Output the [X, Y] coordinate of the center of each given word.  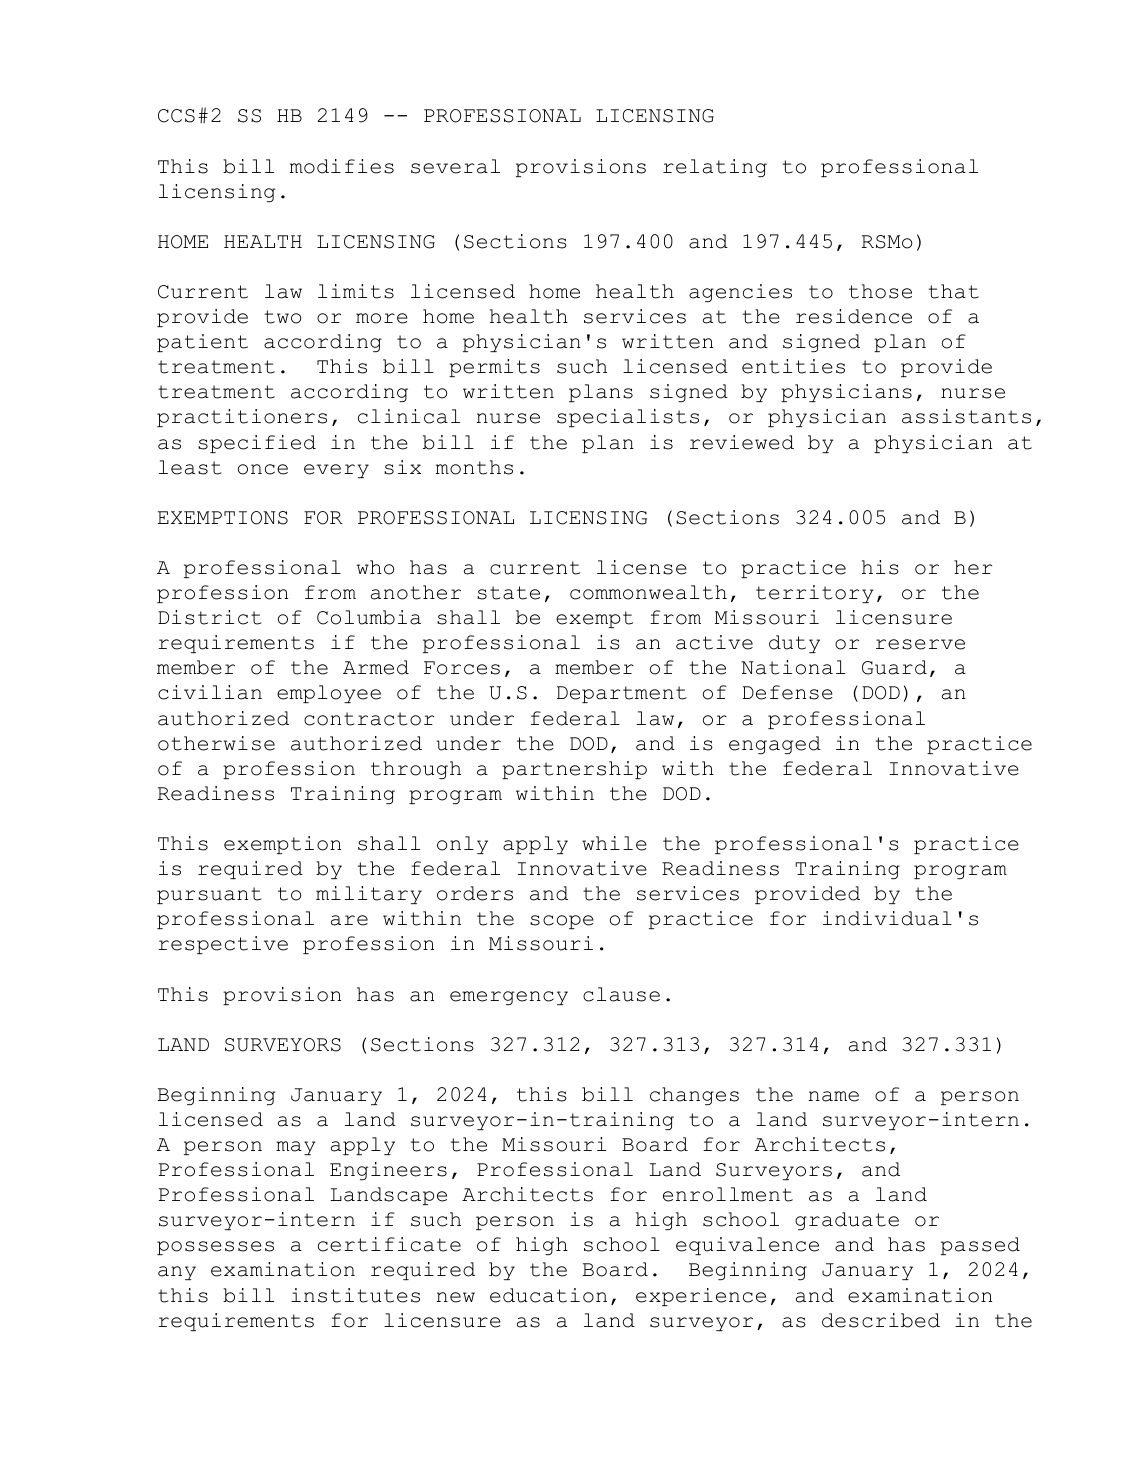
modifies [342, 166]
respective [223, 945]
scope [562, 922]
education [548, 1295]
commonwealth [648, 592]
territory [815, 594]
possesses [215, 1248]
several [455, 166]
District [210, 617]
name [834, 1096]
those [880, 291]
